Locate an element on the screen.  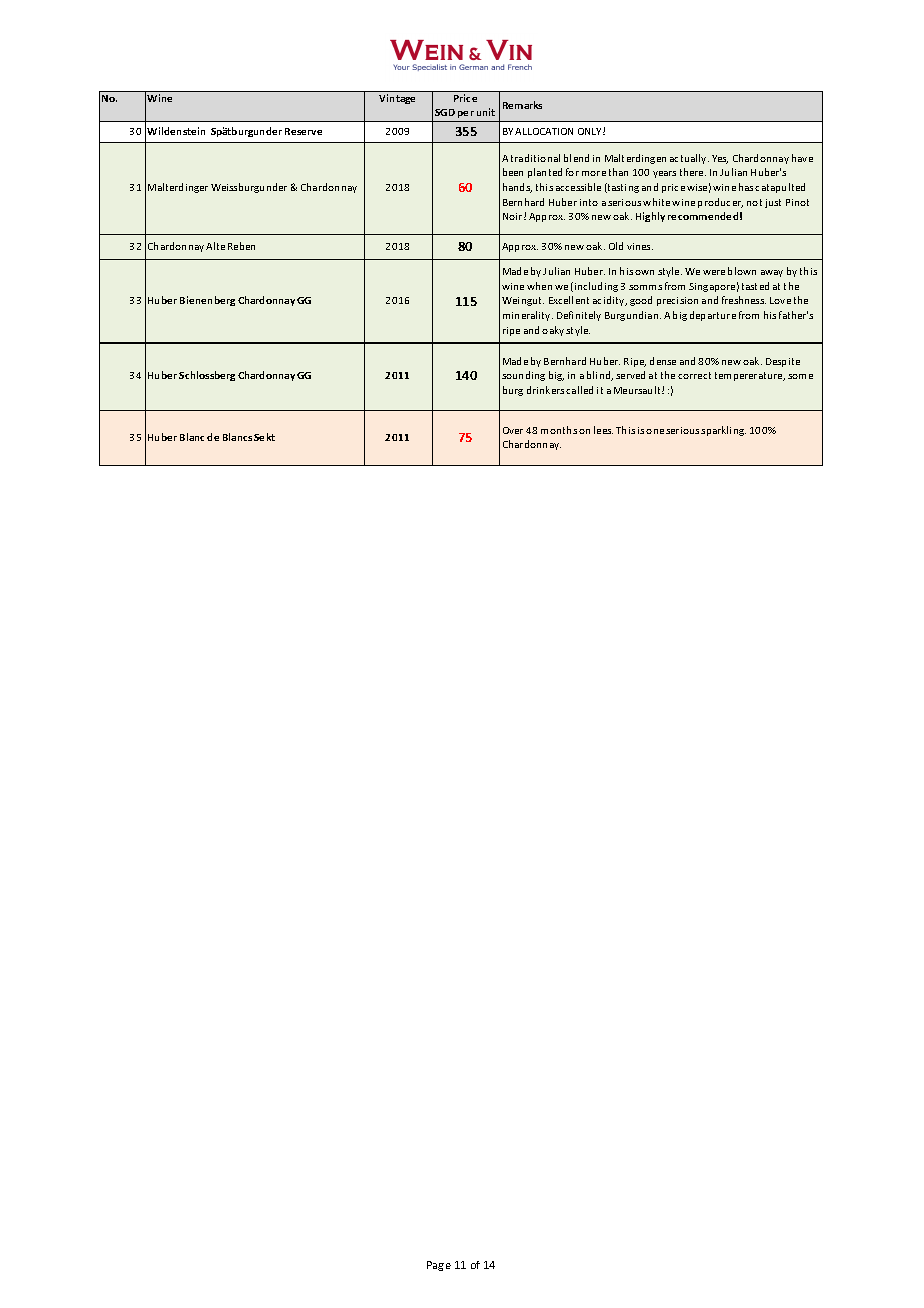
sparkling is located at coordinates (723, 431).
